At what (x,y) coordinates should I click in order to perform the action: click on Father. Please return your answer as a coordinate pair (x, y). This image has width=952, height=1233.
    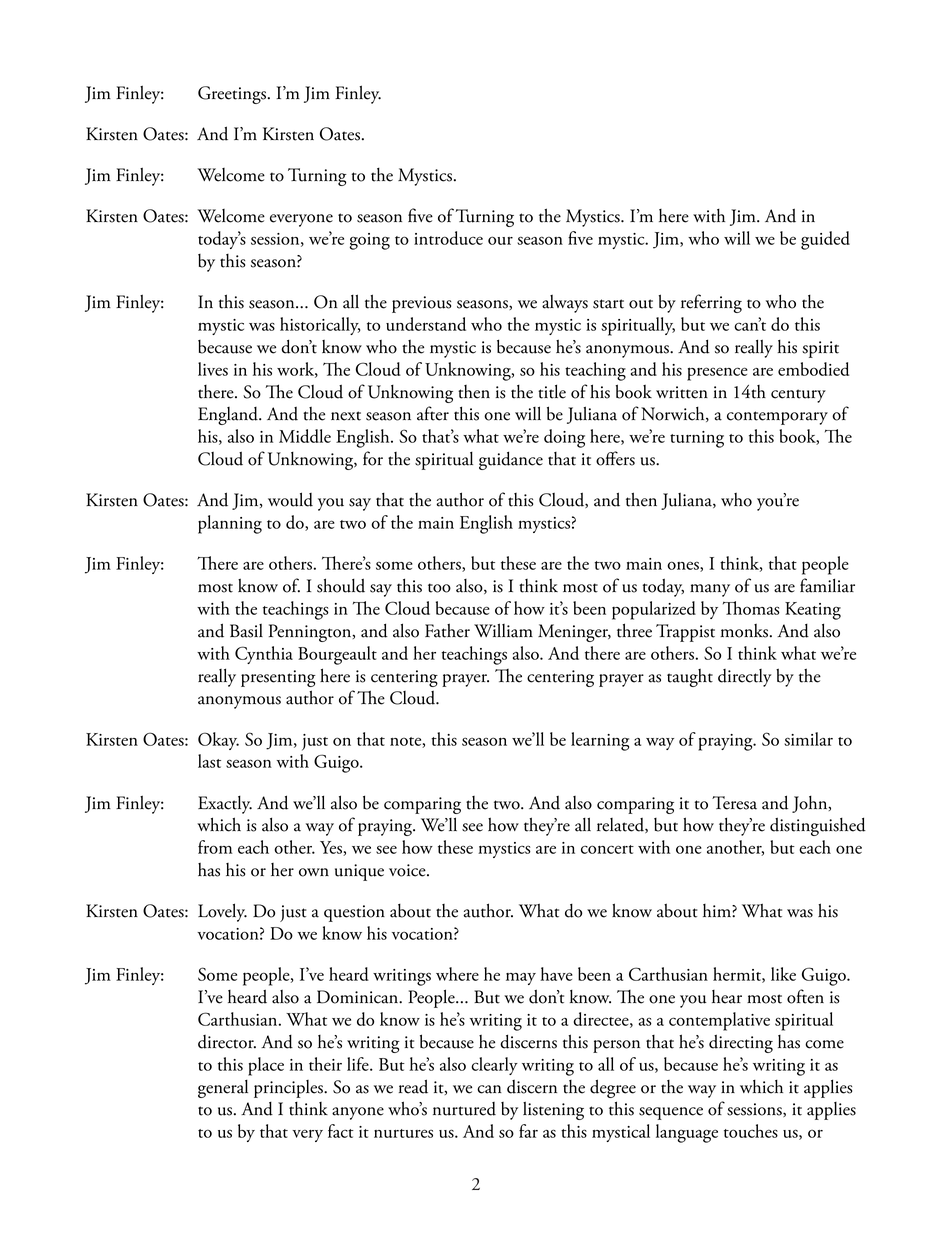
    Looking at the image, I should click on (447, 630).
